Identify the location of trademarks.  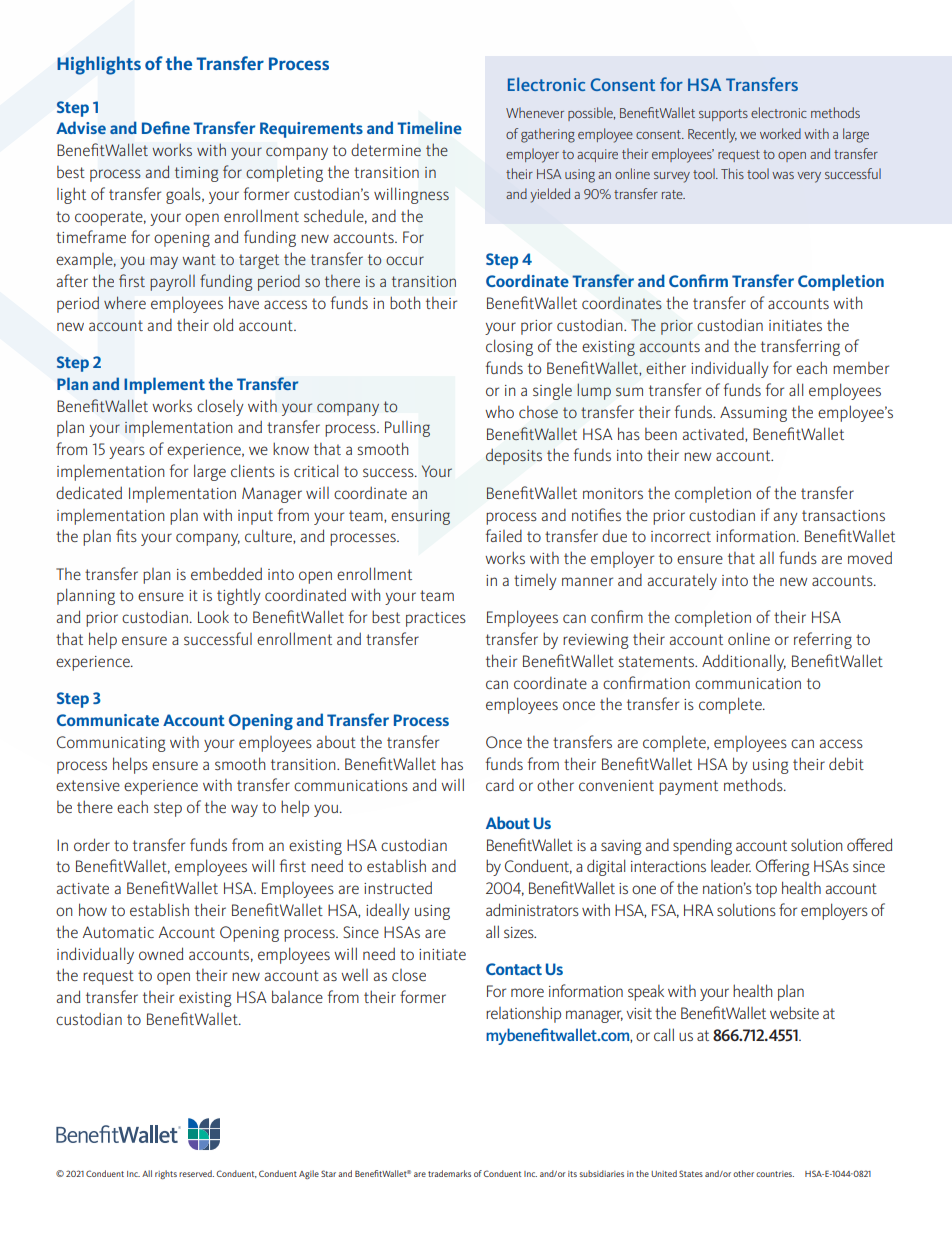
(449, 1173).
